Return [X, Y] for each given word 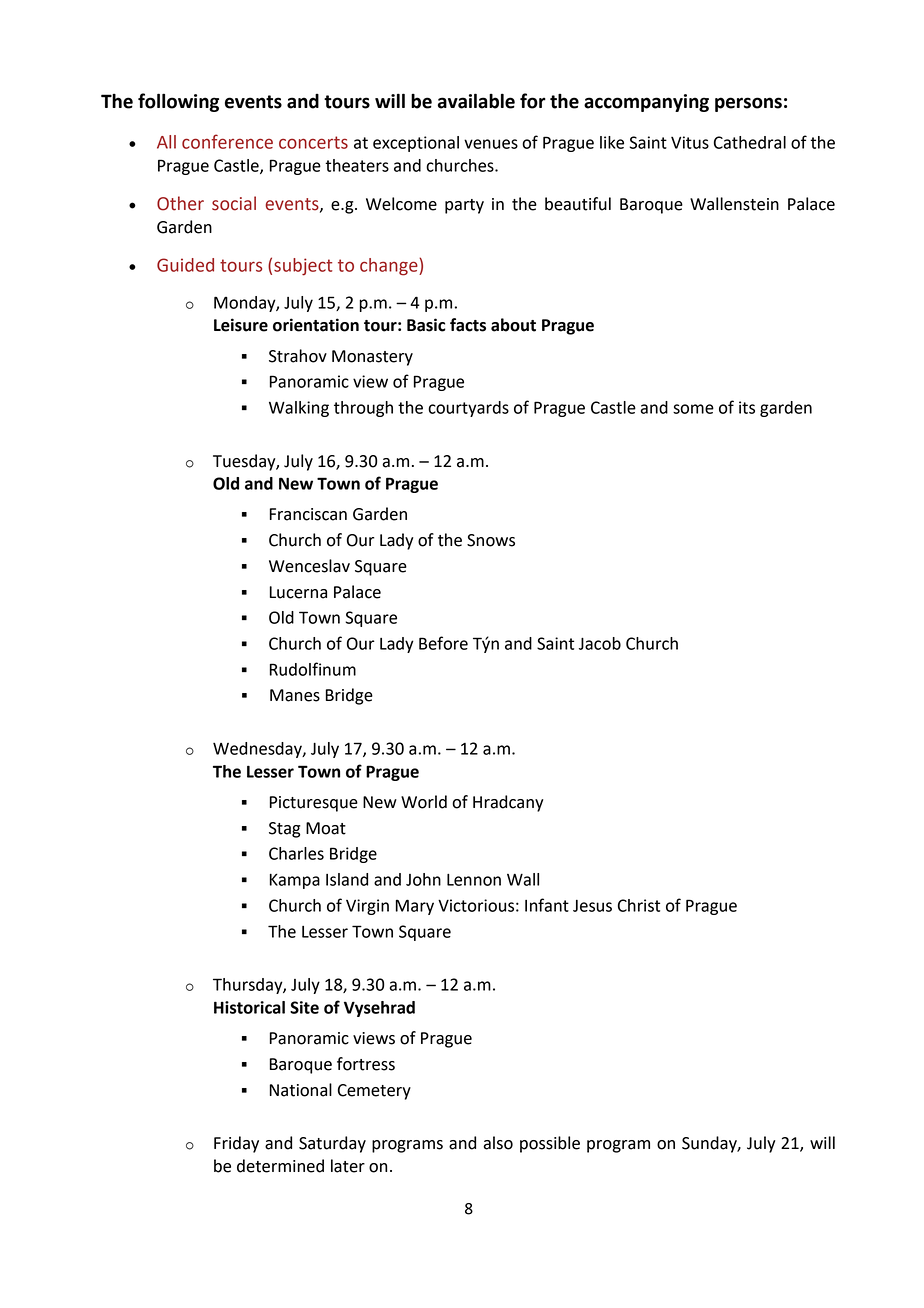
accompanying [646, 103]
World [424, 802]
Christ [639, 905]
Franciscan [308, 514]
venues [491, 144]
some [693, 409]
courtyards [468, 409]
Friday [236, 1144]
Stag [284, 830]
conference [227, 141]
